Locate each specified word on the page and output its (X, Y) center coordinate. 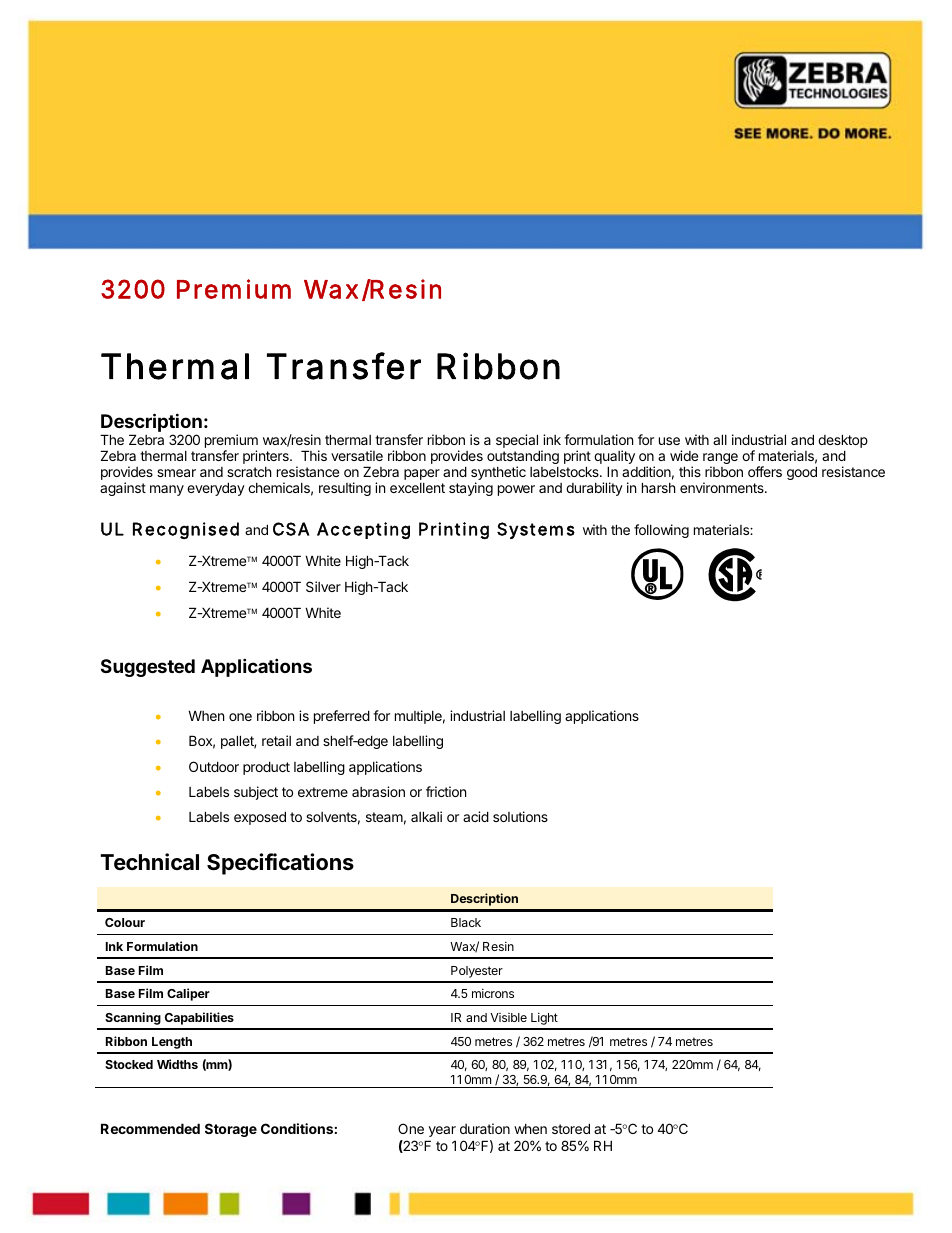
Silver (323, 586)
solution (516, 816)
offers (765, 471)
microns (493, 993)
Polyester (477, 972)
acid (476, 816)
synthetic (498, 474)
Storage (231, 1130)
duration (485, 1128)
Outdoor (214, 766)
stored (571, 1128)
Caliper (188, 994)
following (661, 531)
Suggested (148, 668)
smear (176, 473)
